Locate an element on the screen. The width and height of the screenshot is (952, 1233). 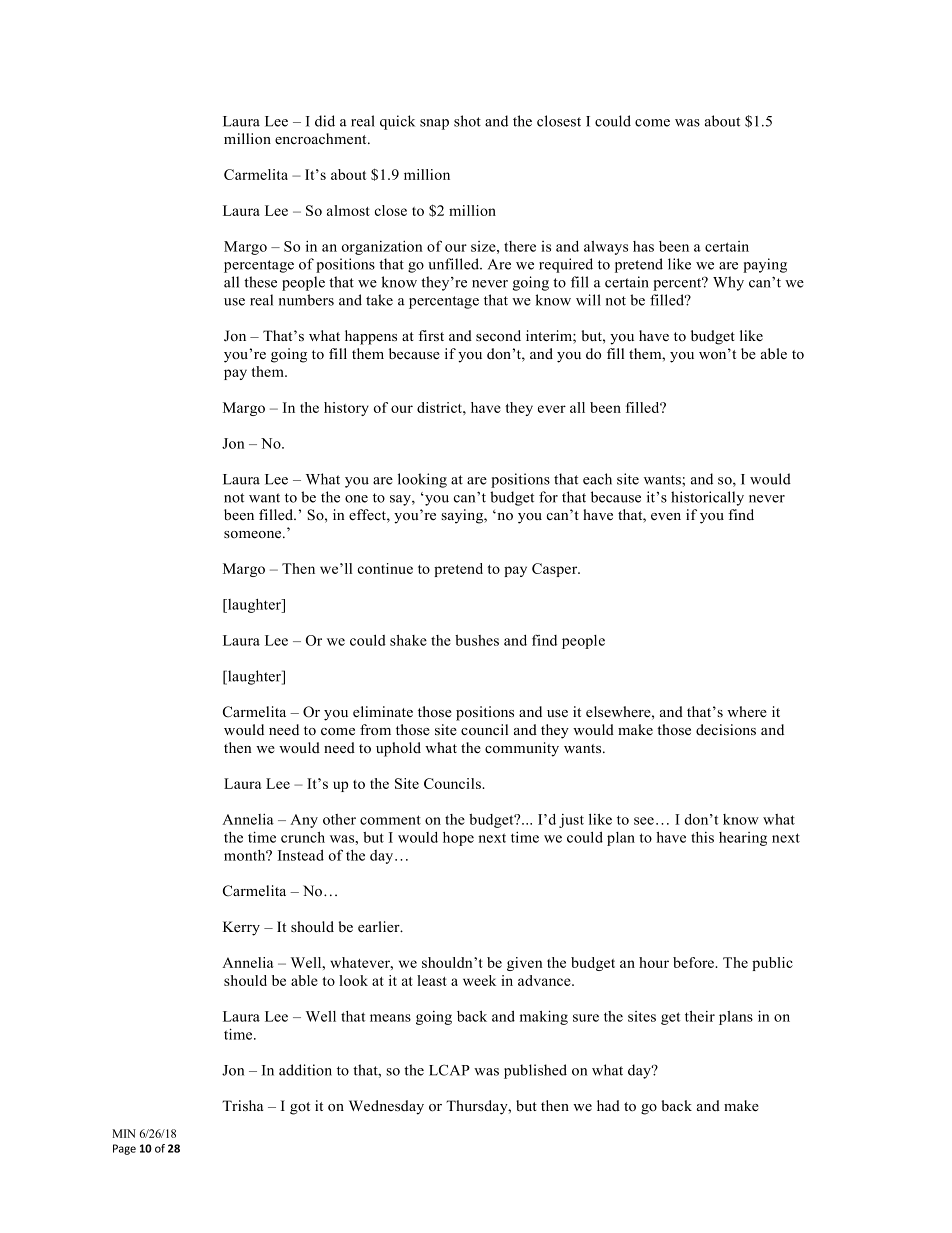
Trisha is located at coordinates (242, 1106).
